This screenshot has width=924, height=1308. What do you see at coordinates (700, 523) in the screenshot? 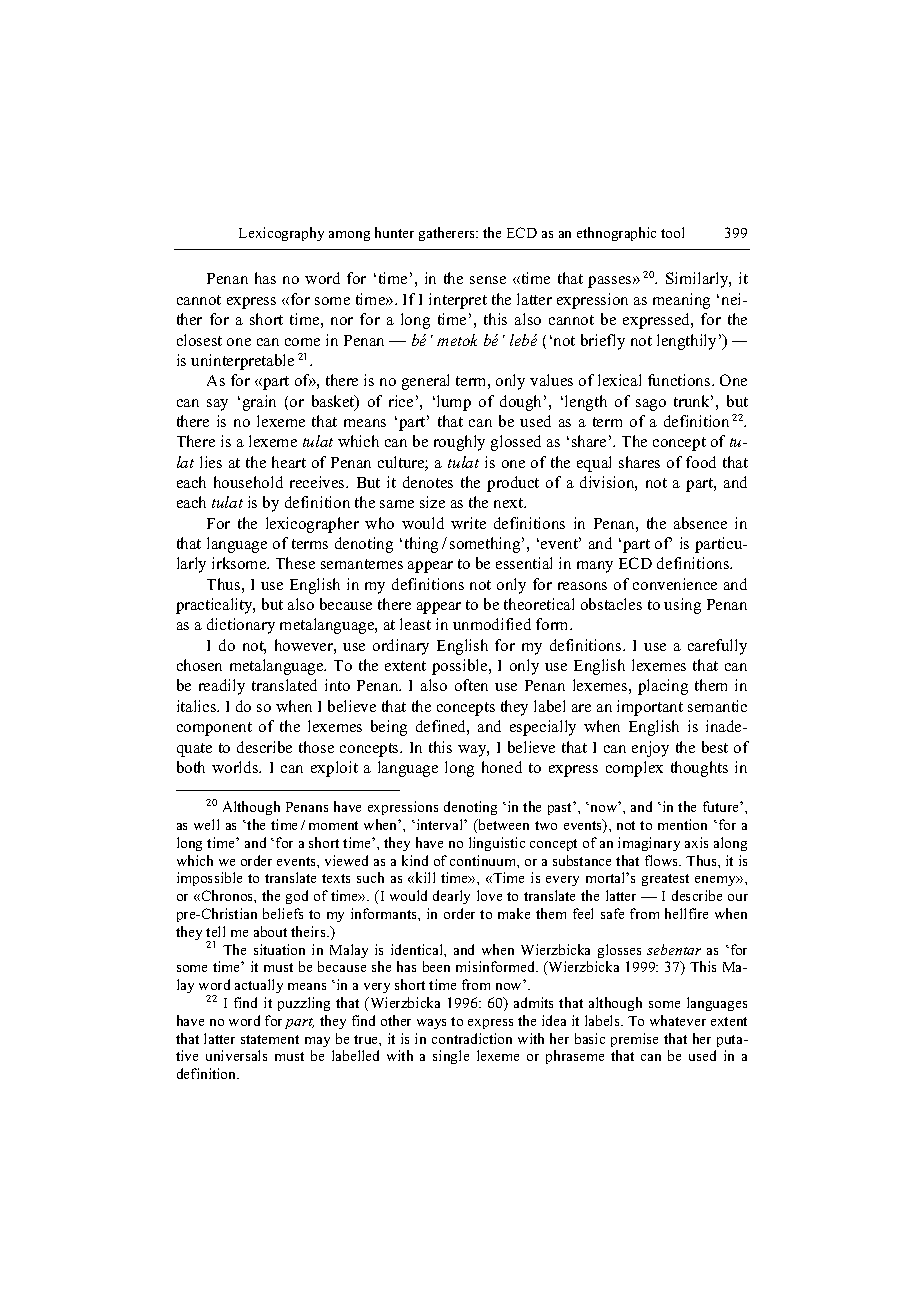
I see `absence` at bounding box center [700, 523].
